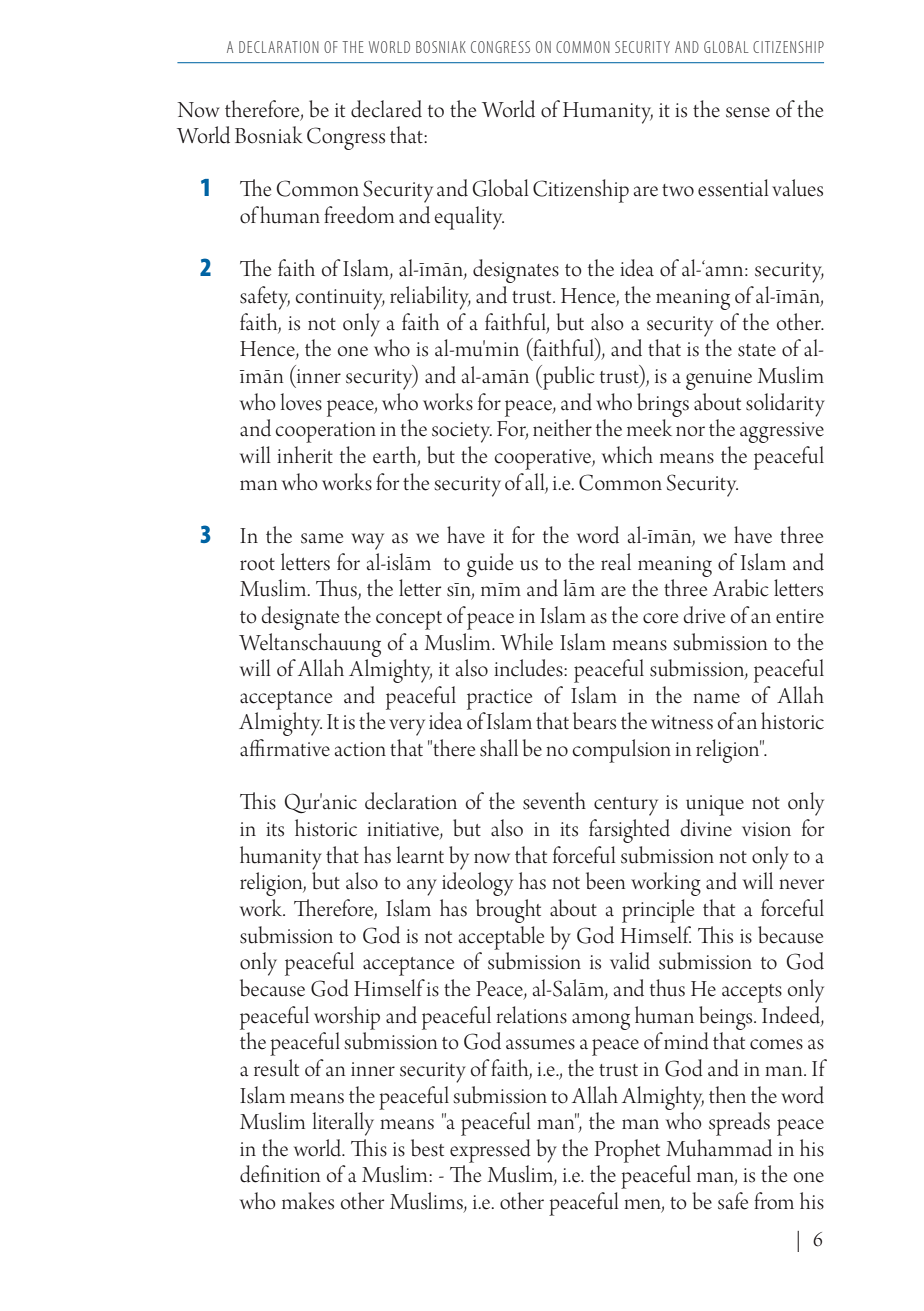 The height and width of the document is (1311, 924). Describe the element at coordinates (748, 112) in the document. I see `sense` at that location.
